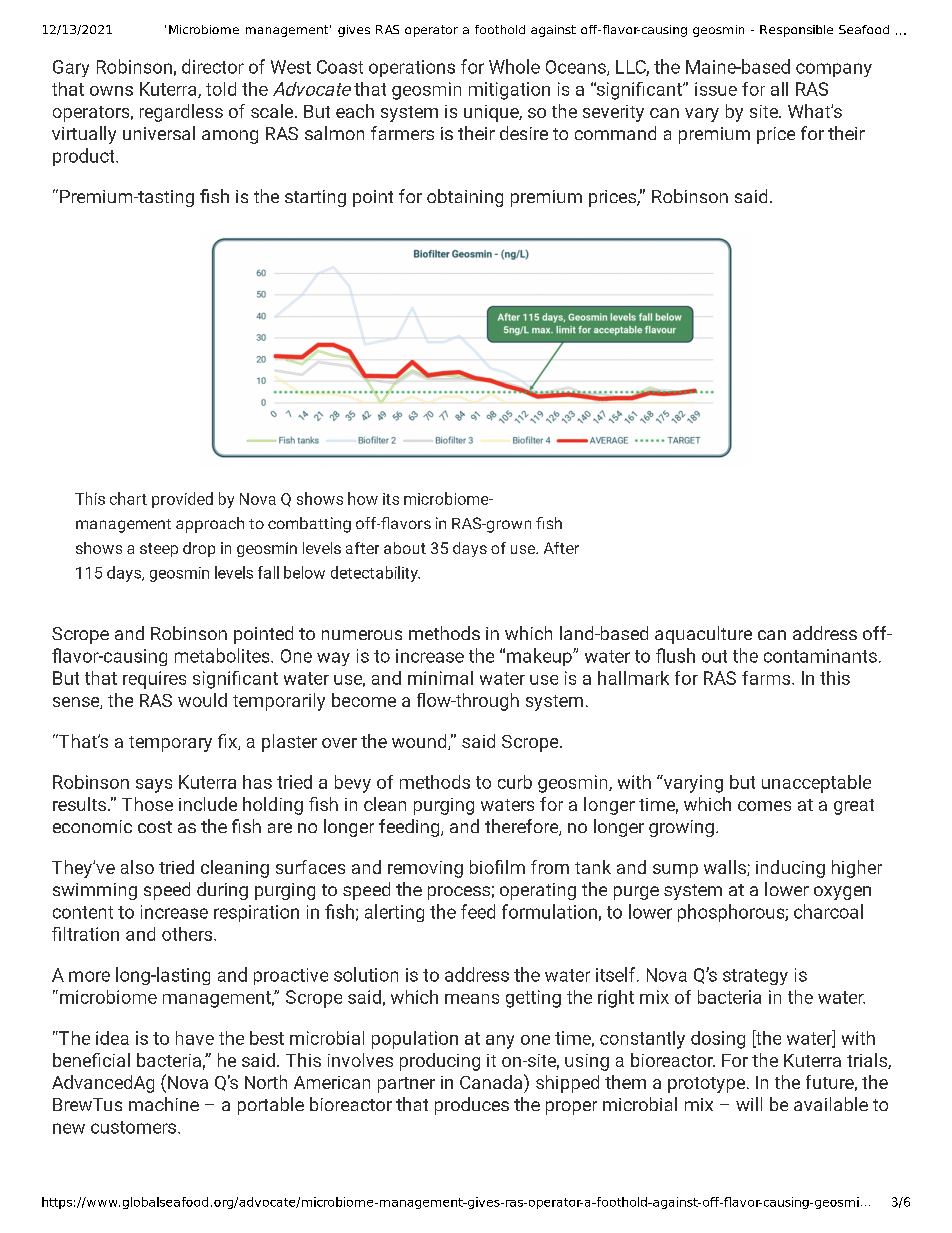 The height and width of the page is (1233, 952). What do you see at coordinates (137, 867) in the page?
I see `also` at bounding box center [137, 867].
